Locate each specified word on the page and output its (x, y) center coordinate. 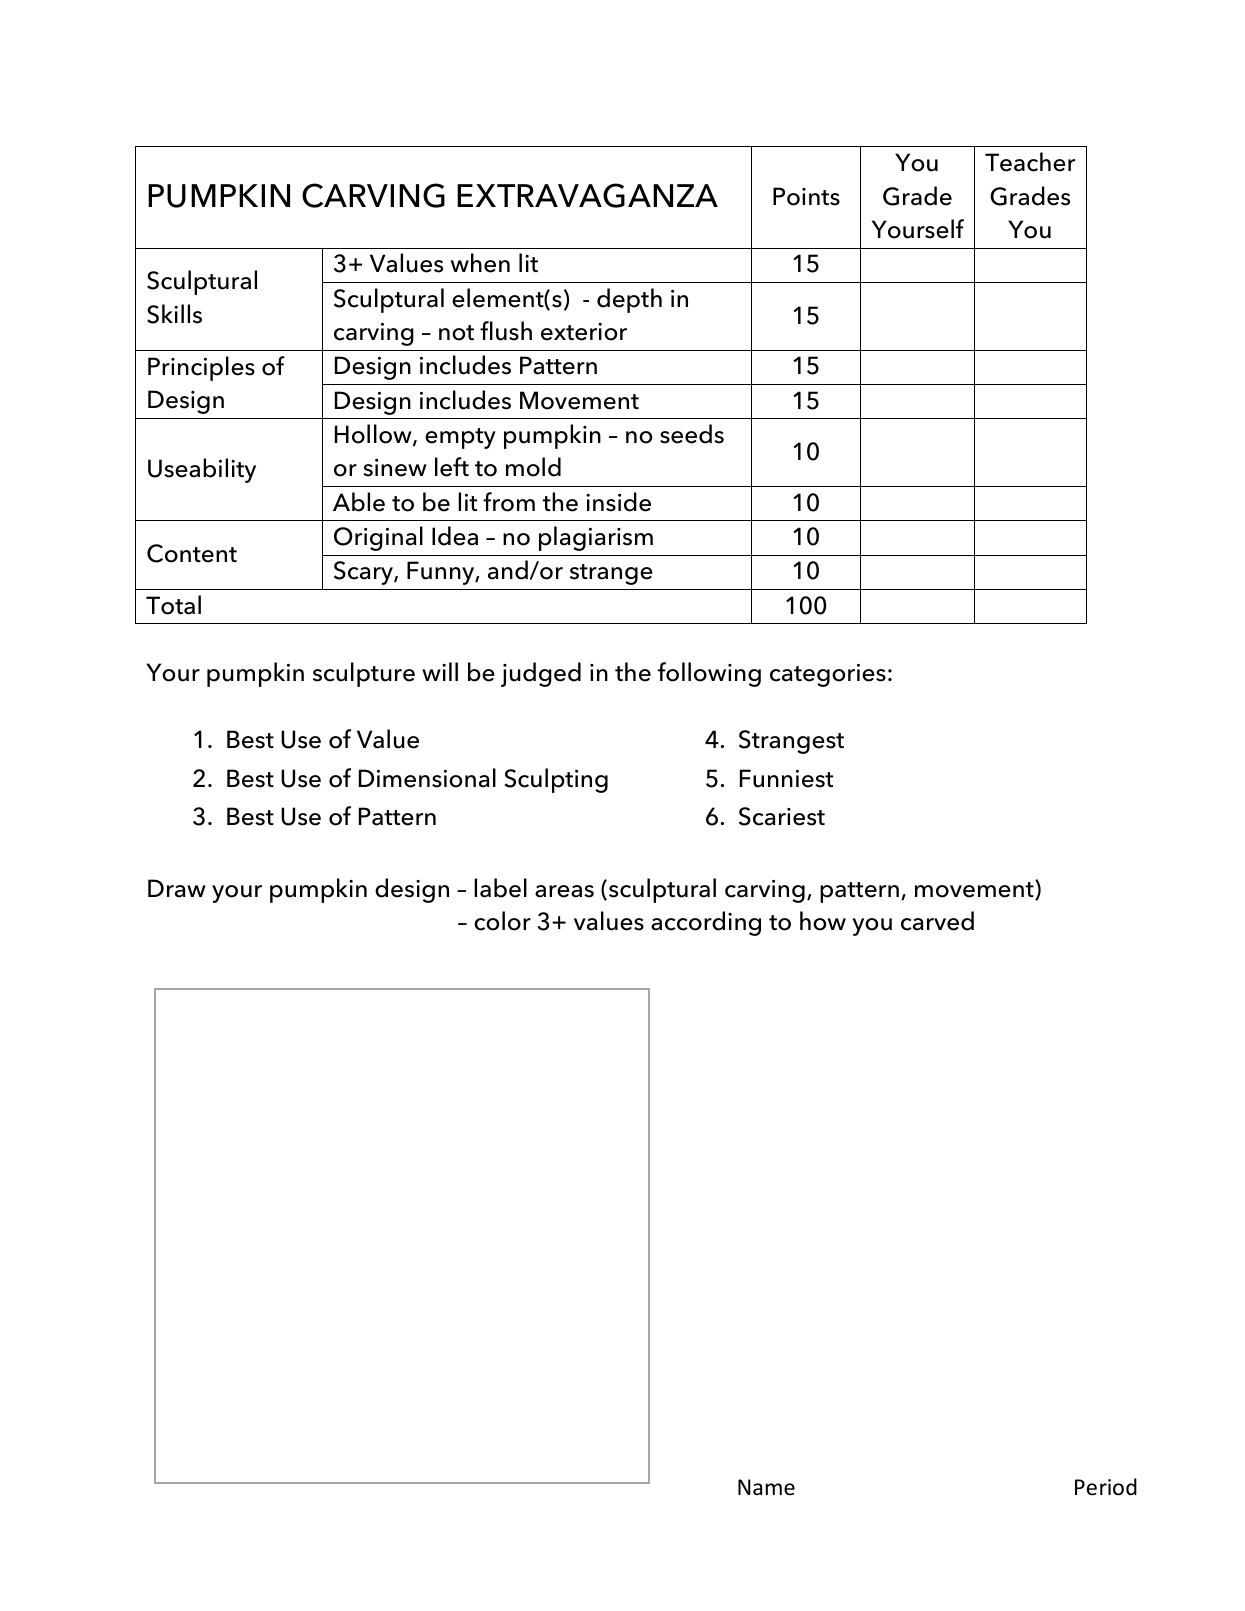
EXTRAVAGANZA (587, 195)
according (706, 923)
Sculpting (556, 780)
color (502, 921)
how (823, 921)
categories (828, 675)
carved (937, 921)
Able (359, 502)
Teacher (1030, 162)
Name (766, 1487)
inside (618, 502)
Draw (177, 888)
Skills (174, 314)
